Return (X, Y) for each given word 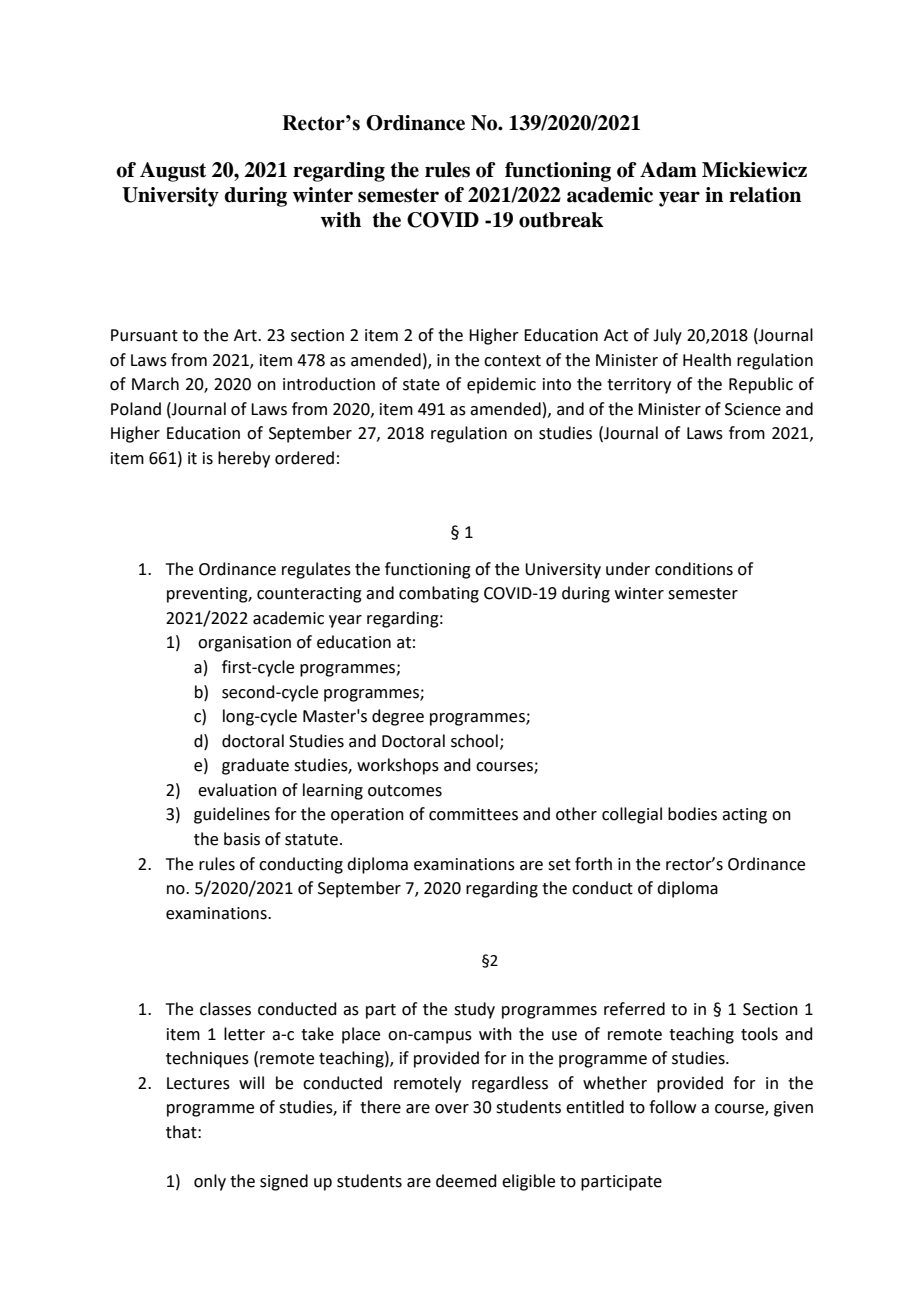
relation (765, 195)
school (474, 741)
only (210, 1182)
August (173, 172)
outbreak (561, 220)
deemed (466, 1181)
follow (672, 1107)
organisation (244, 644)
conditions (694, 569)
